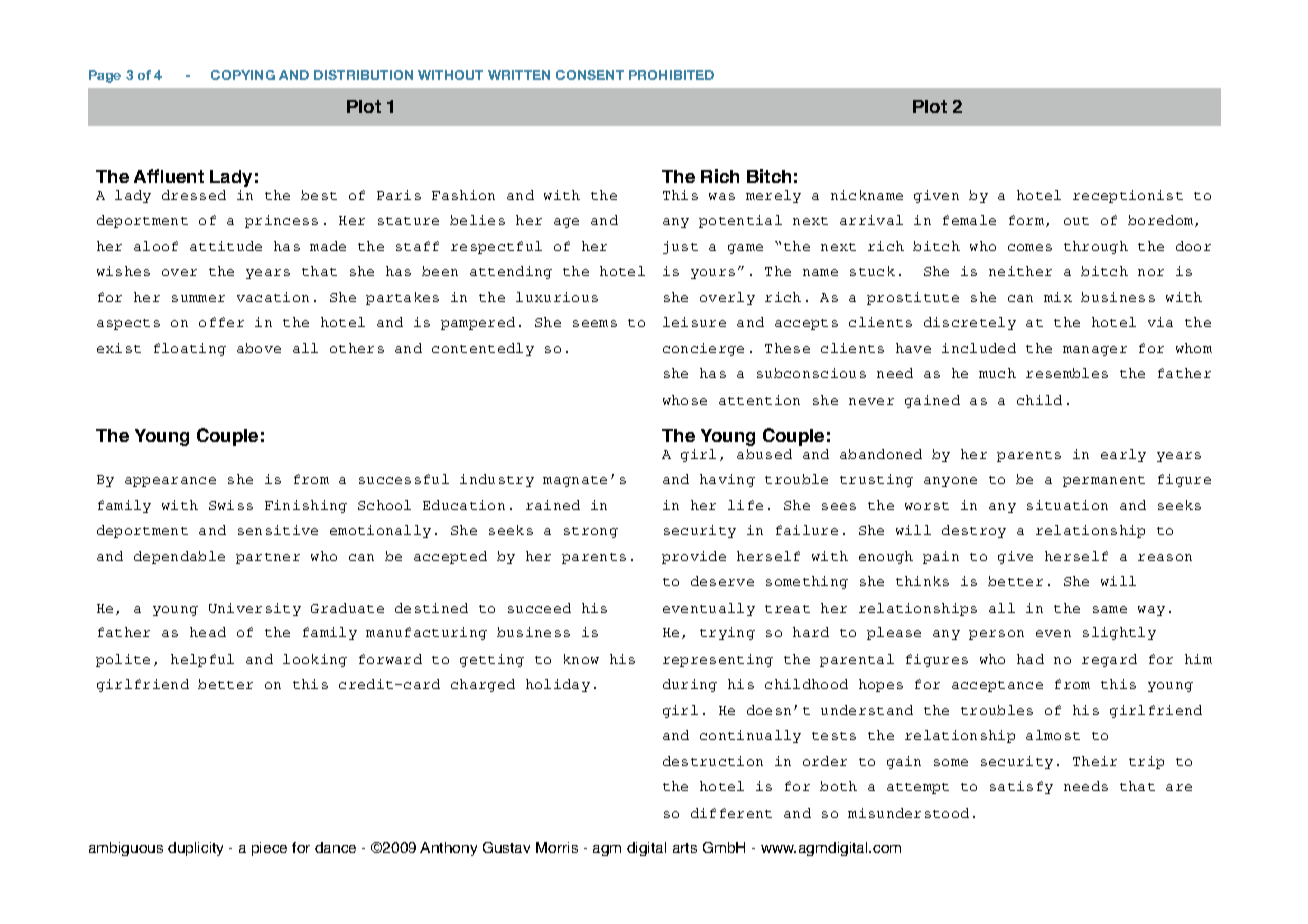 The image size is (1308, 924). What do you see at coordinates (671, 75) in the screenshot?
I see `PROHIBITED` at bounding box center [671, 75].
